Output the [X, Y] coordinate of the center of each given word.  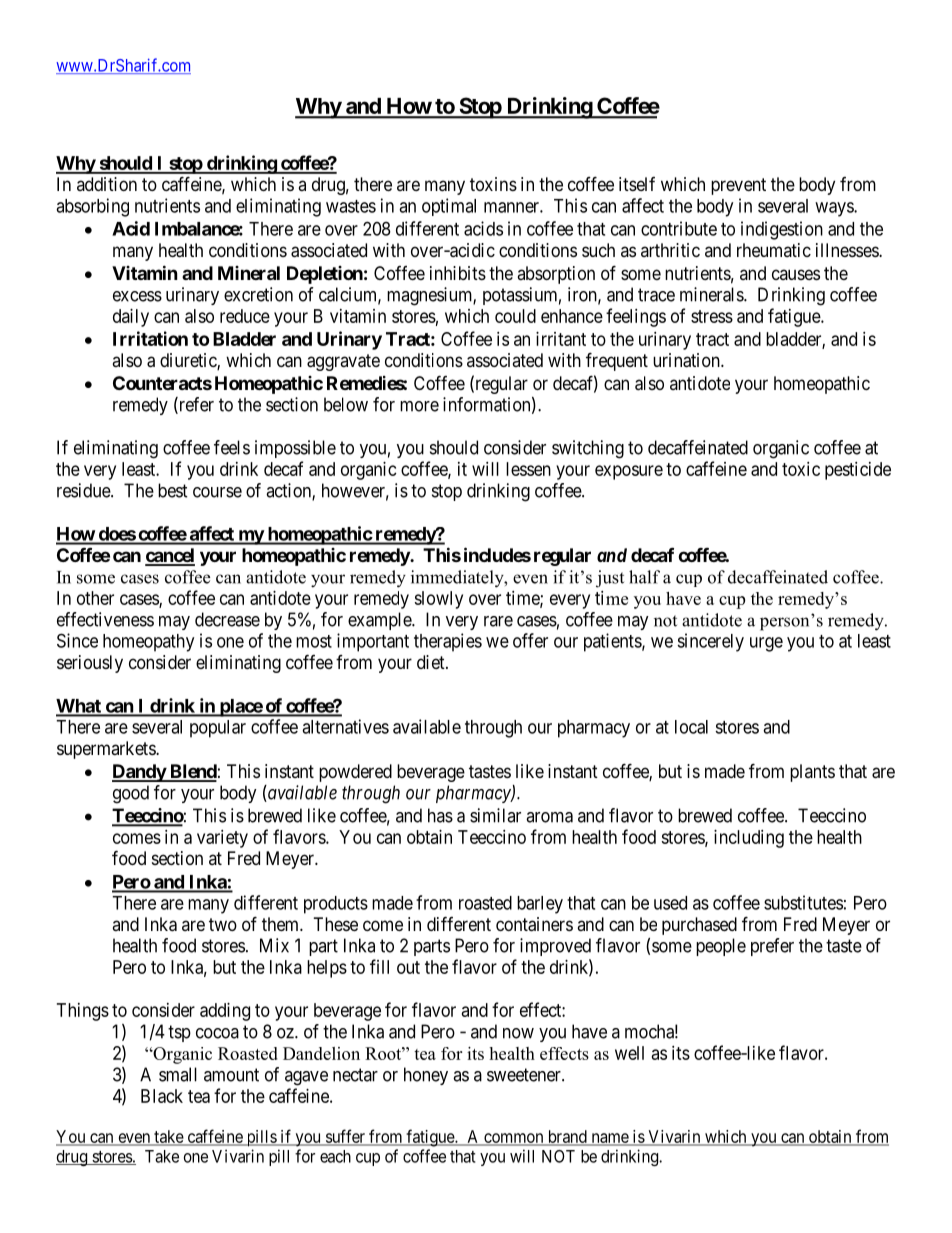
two [223, 924]
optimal [449, 207]
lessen [528, 469]
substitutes [803, 902]
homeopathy [148, 643]
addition [107, 184]
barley [540, 905]
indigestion [782, 230]
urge [766, 644]
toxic [801, 469]
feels [232, 447]
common [514, 1139]
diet [432, 662]
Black [162, 1096]
